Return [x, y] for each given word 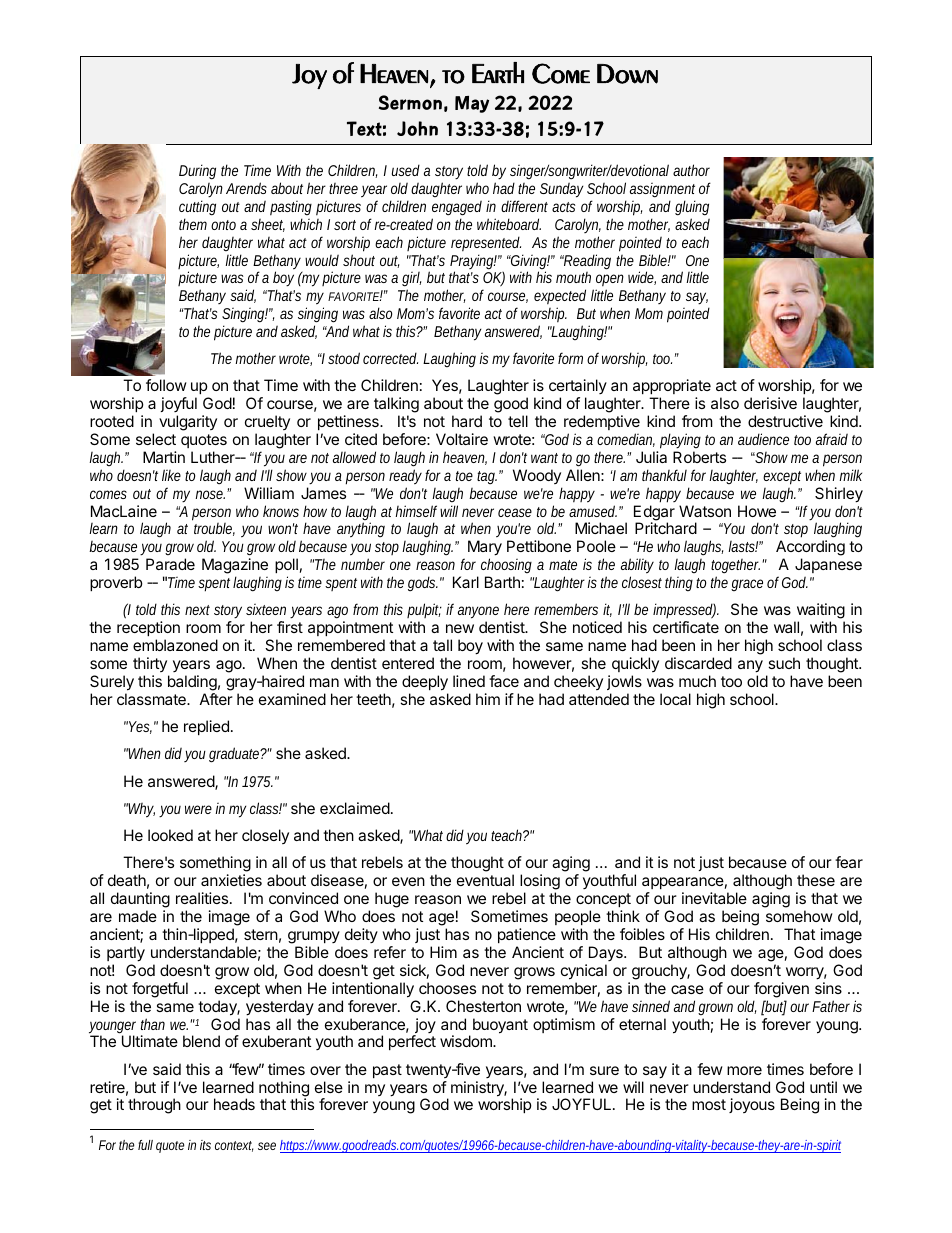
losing [540, 883]
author [691, 170]
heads [234, 1104]
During [197, 172]
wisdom [467, 1041]
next [197, 610]
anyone [478, 614]
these [816, 880]
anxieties [231, 880]
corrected [390, 358]
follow [166, 385]
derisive [770, 403]
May [472, 104]
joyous [752, 1105]
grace [747, 585]
